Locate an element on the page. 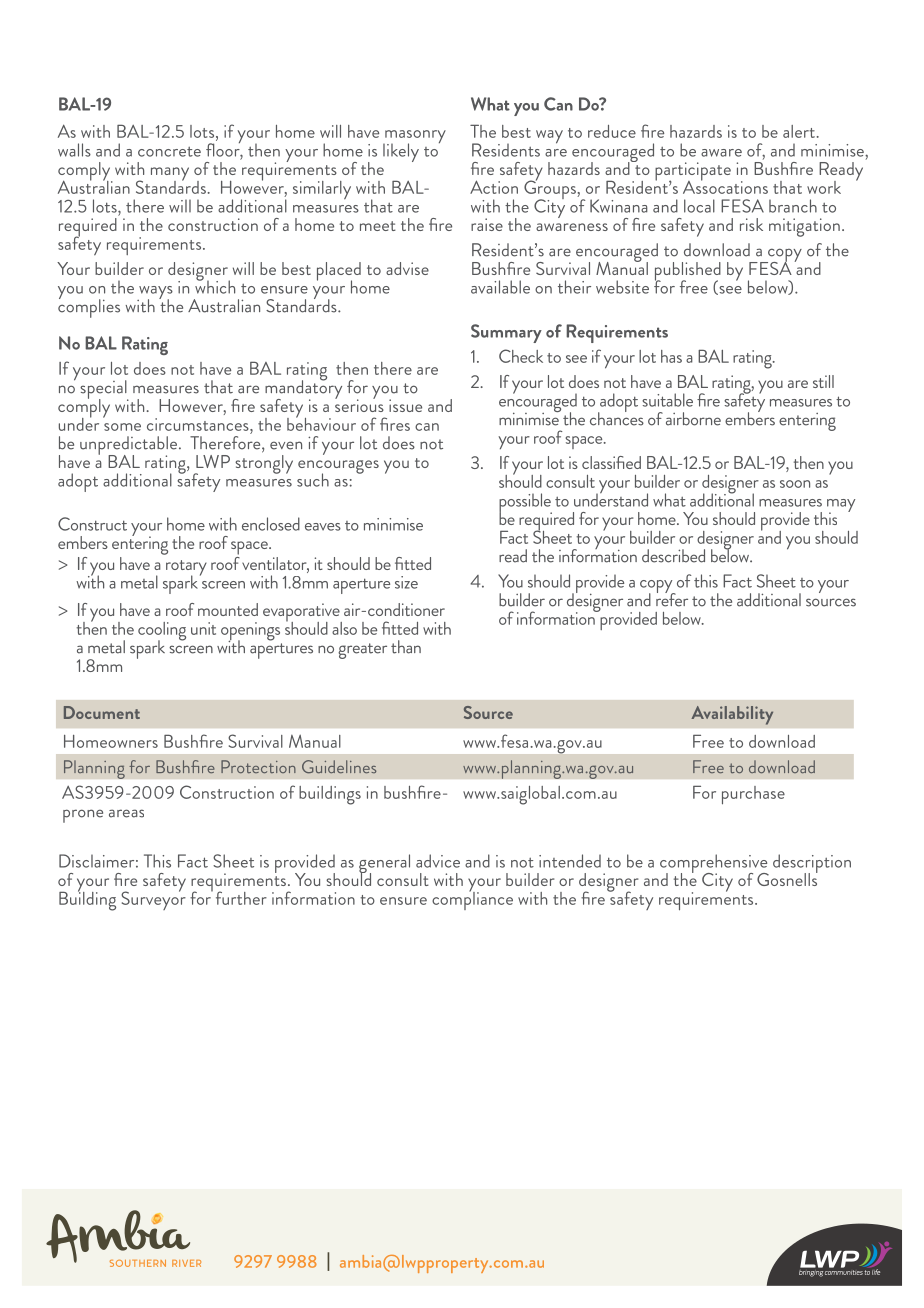 The height and width of the document is (1308, 924). available is located at coordinates (500, 287).
